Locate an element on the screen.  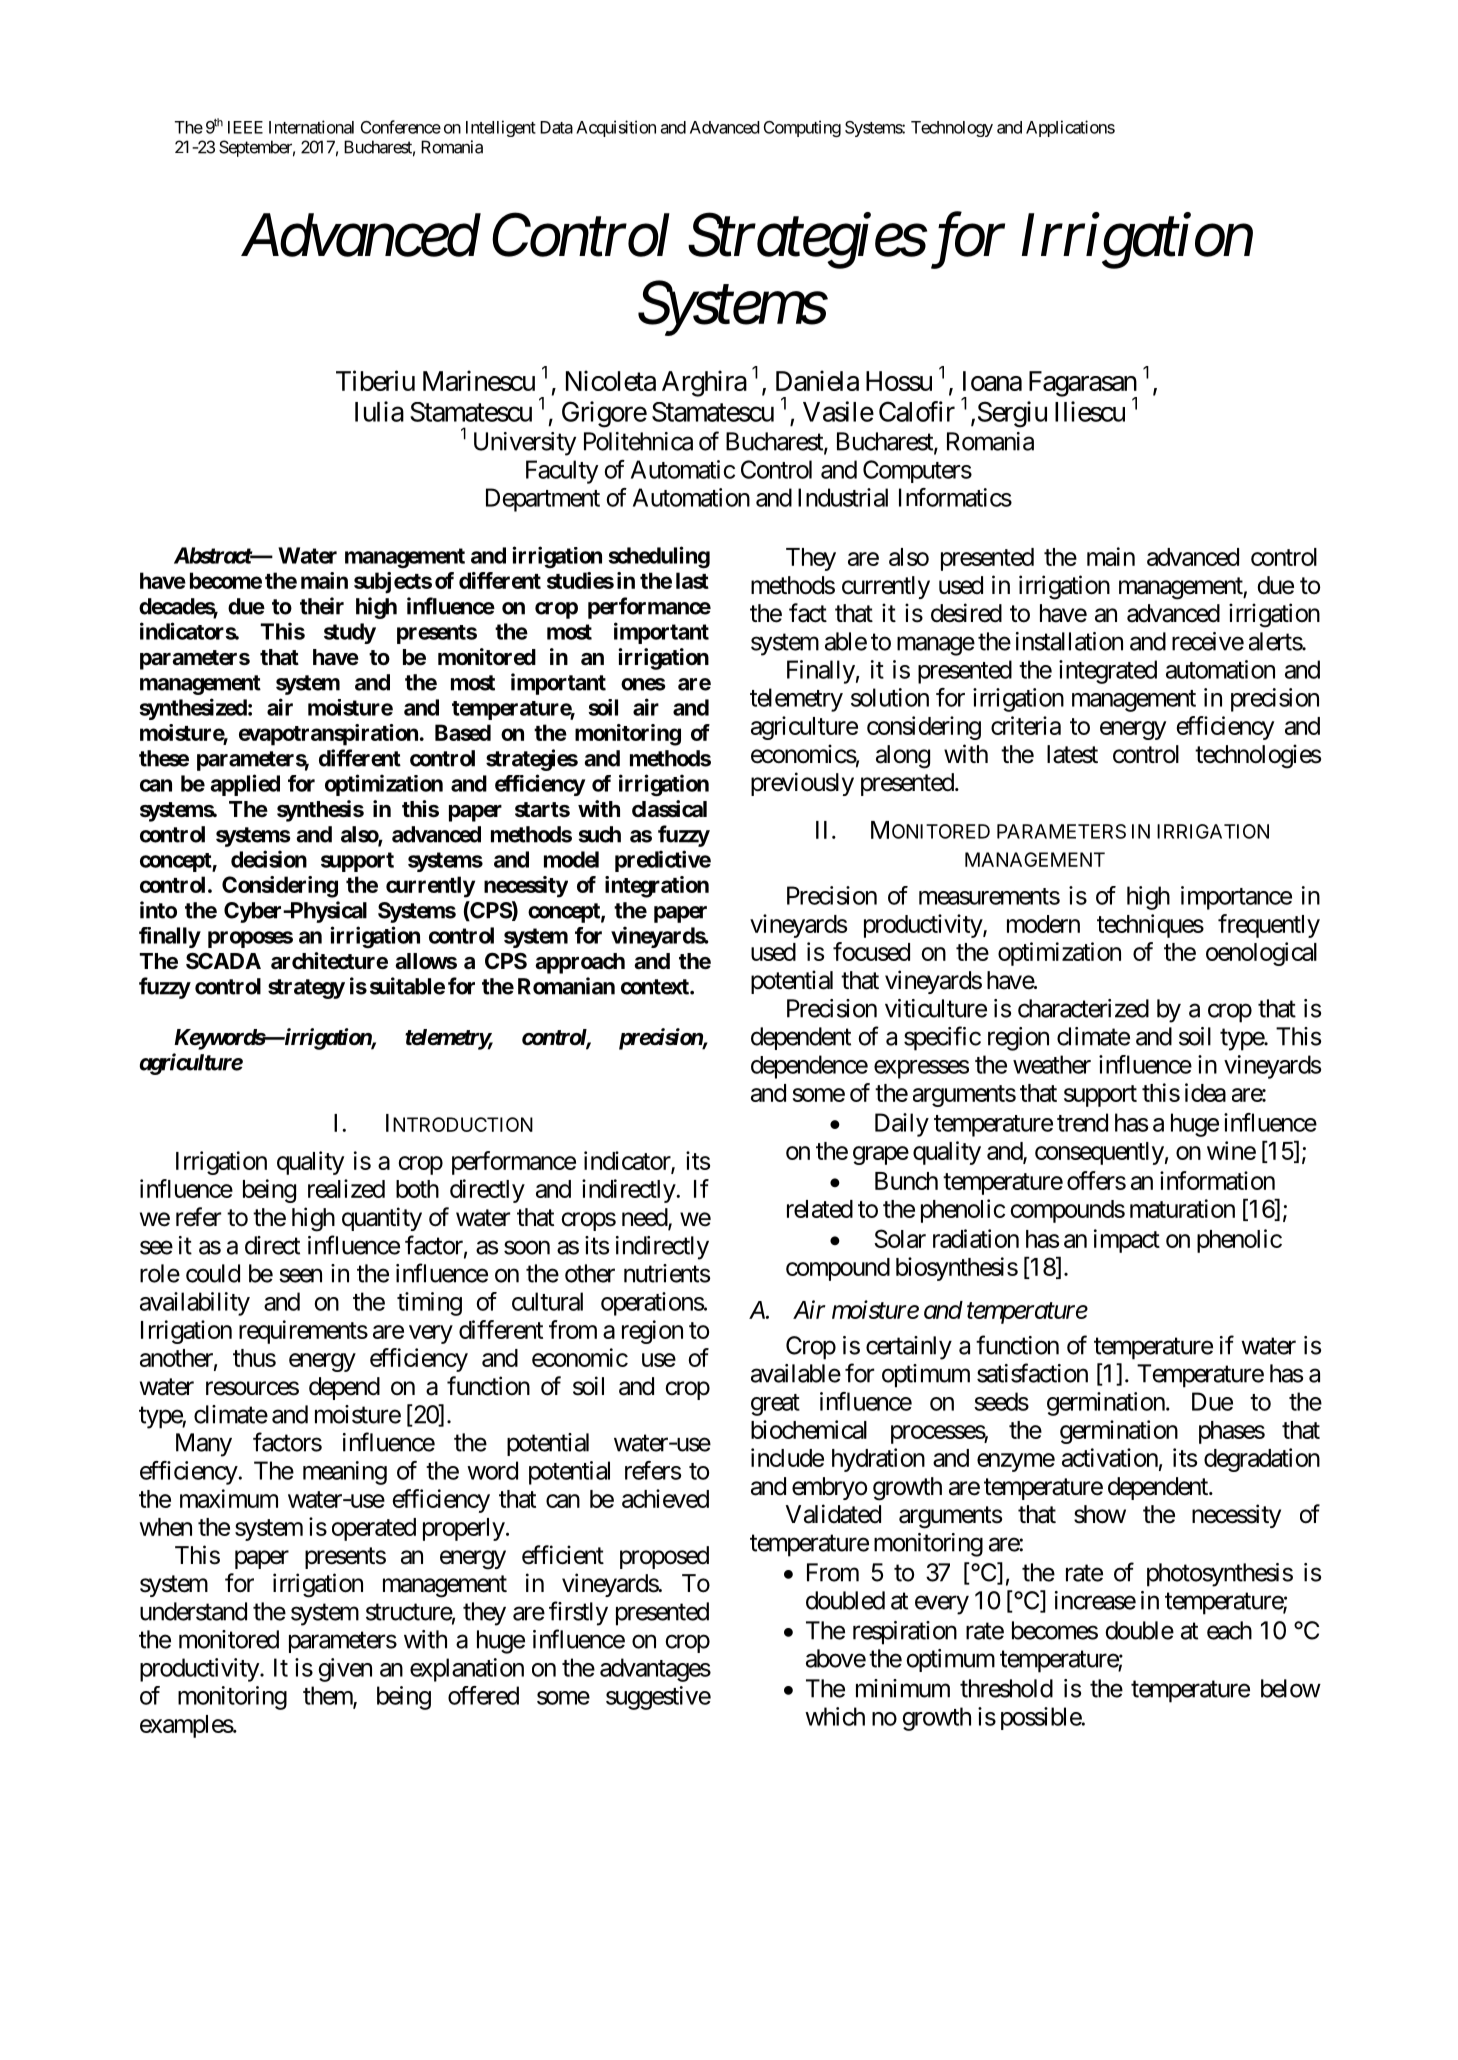
need is located at coordinates (645, 1218).
